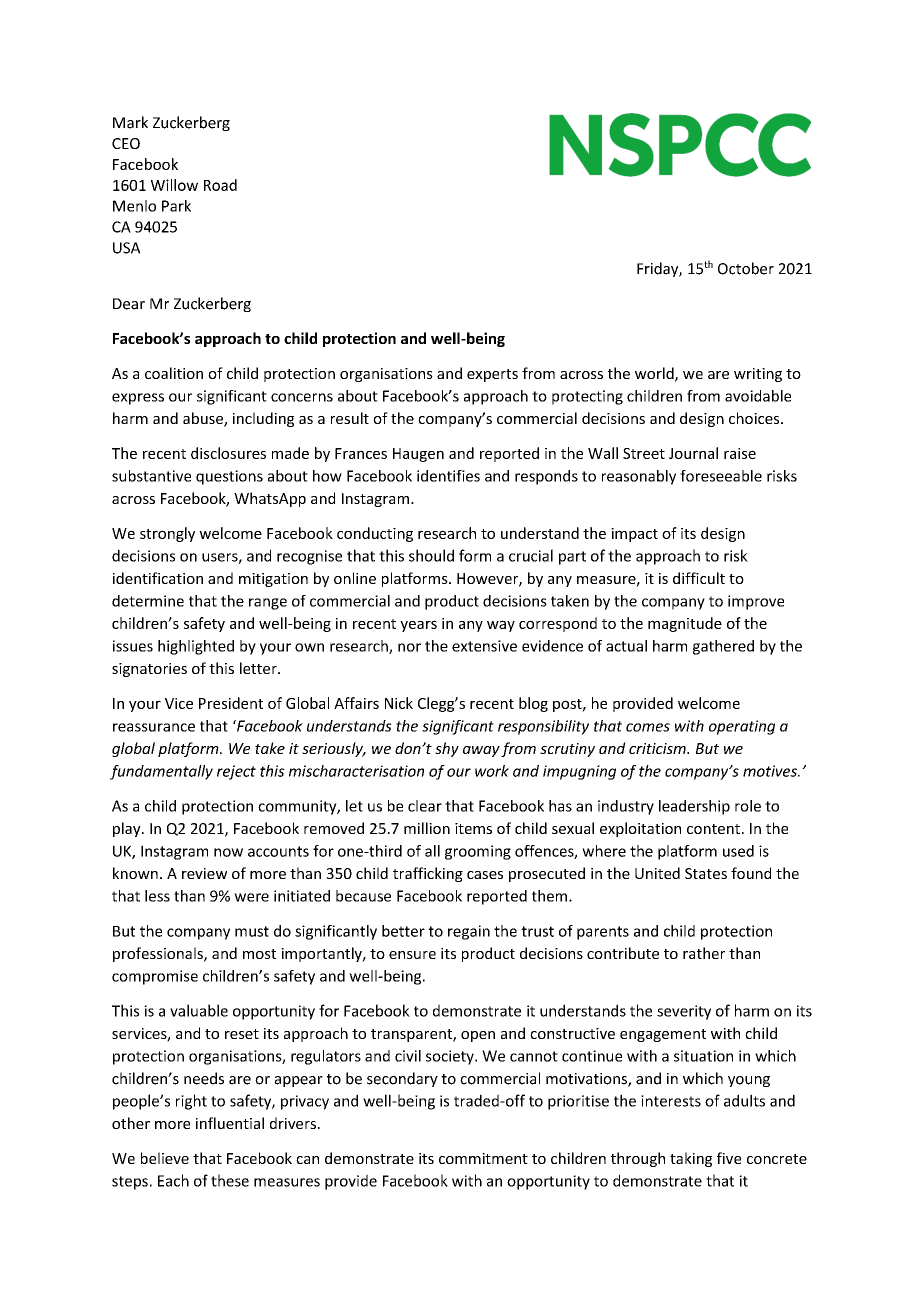 The image size is (924, 1308). I want to click on believe, so click(165, 1158).
